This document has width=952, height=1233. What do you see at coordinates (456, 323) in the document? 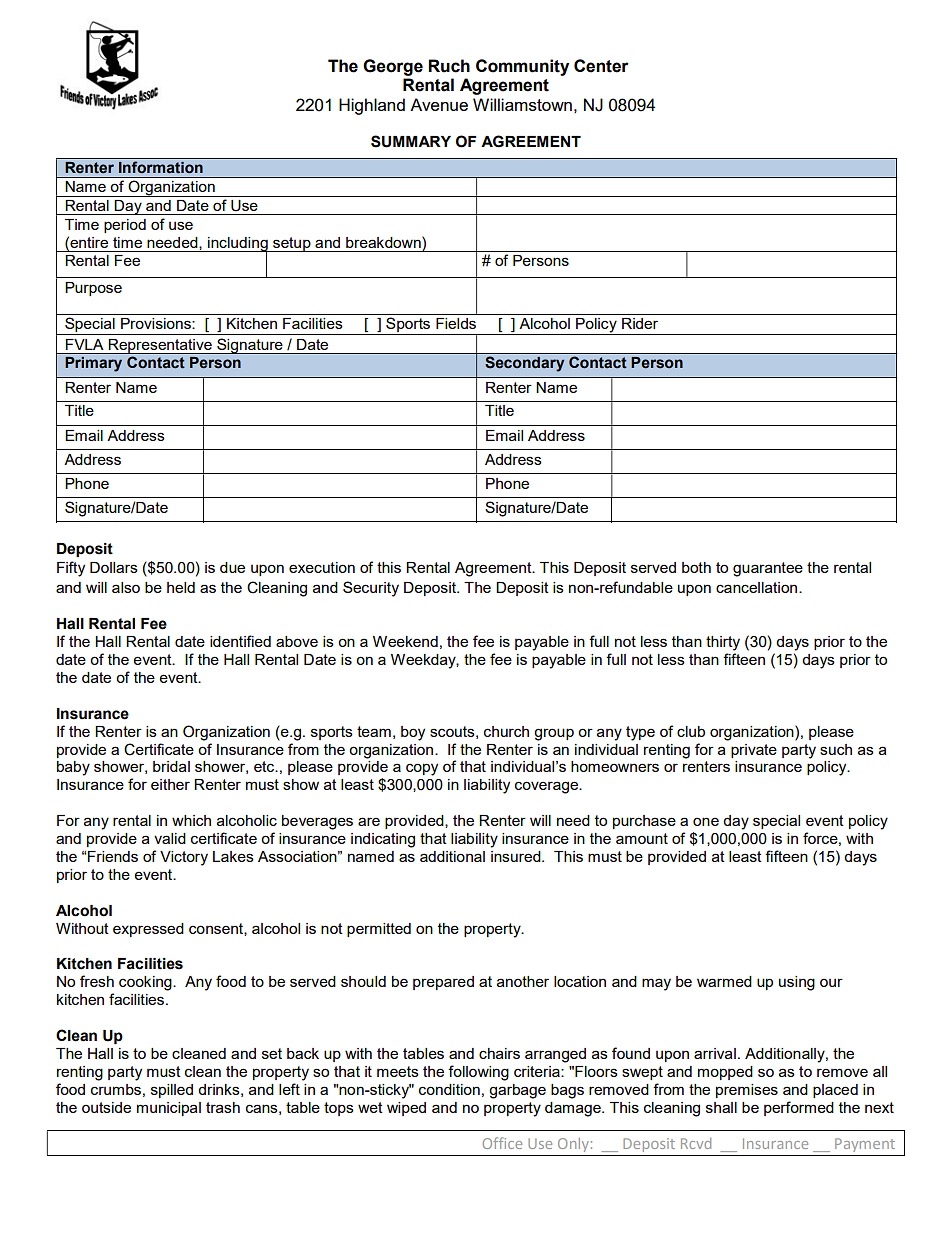
I see `Fields` at bounding box center [456, 323].
